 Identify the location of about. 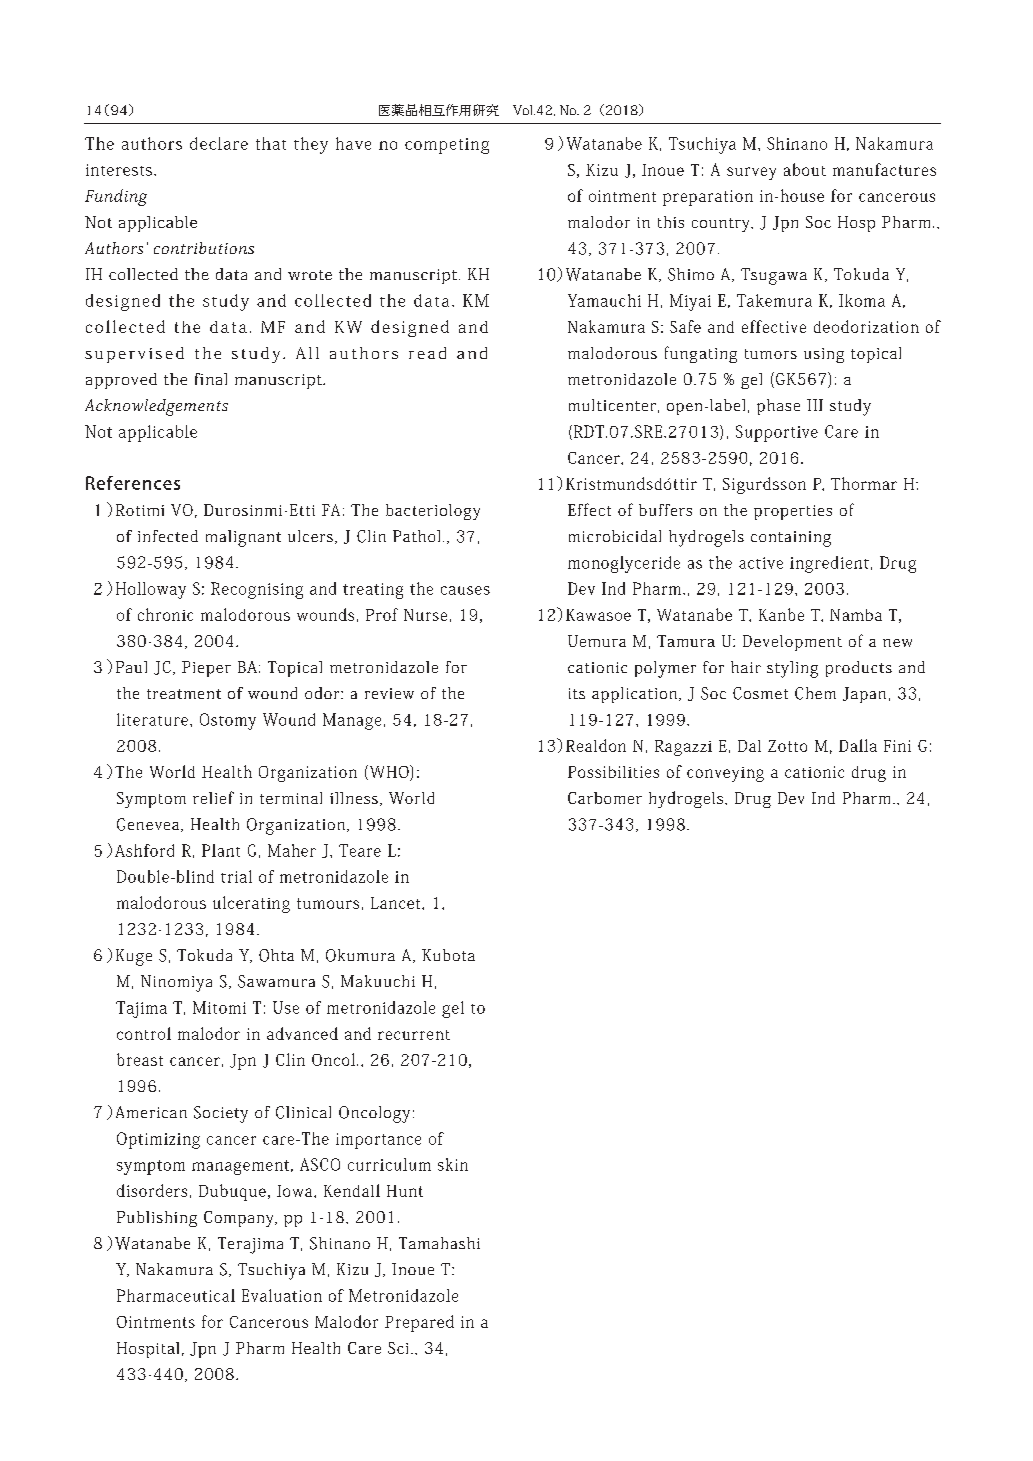
(805, 169).
